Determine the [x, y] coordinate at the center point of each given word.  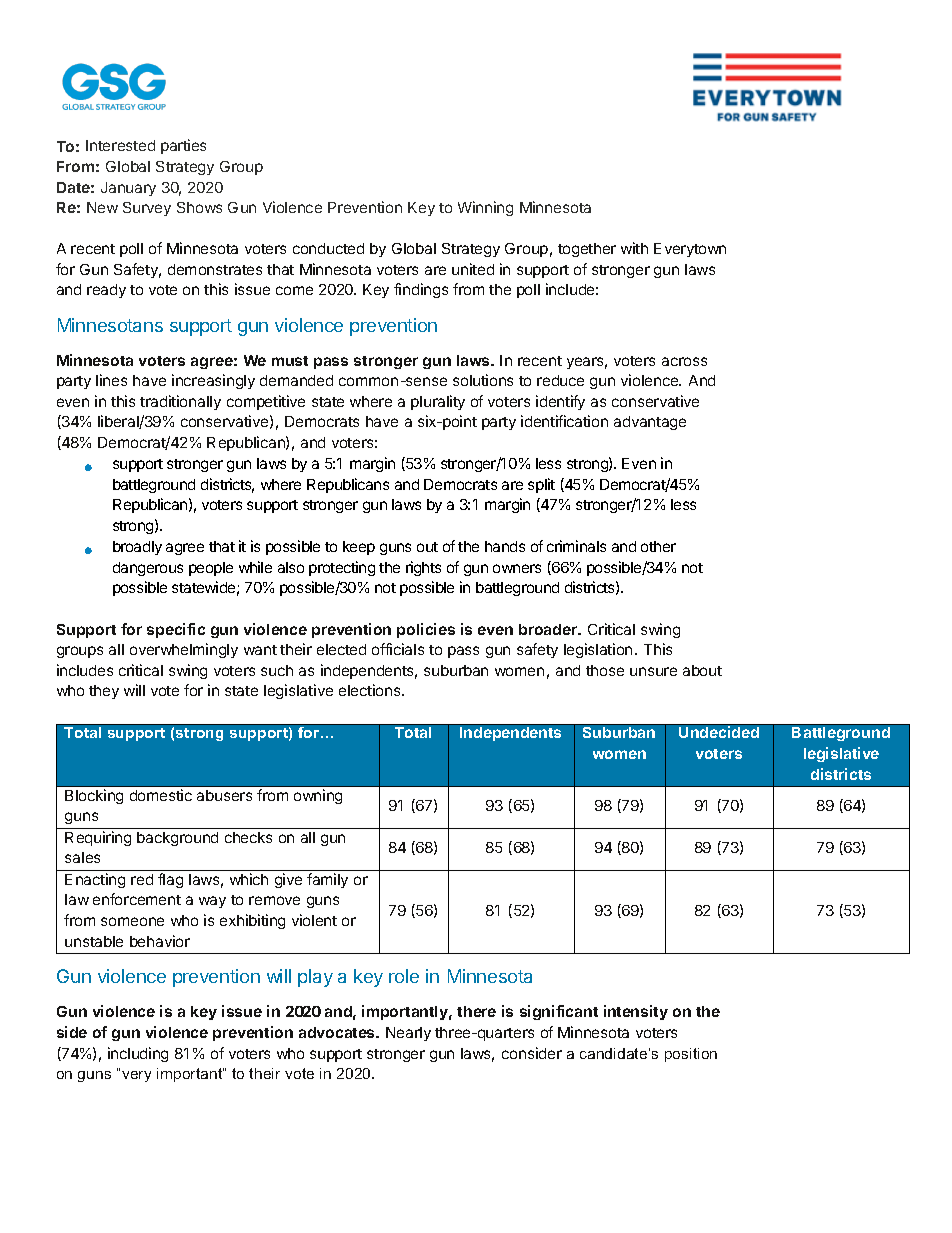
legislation [598, 650]
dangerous [148, 569]
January [128, 189]
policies [426, 630]
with [634, 248]
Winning [485, 208]
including [138, 1054]
